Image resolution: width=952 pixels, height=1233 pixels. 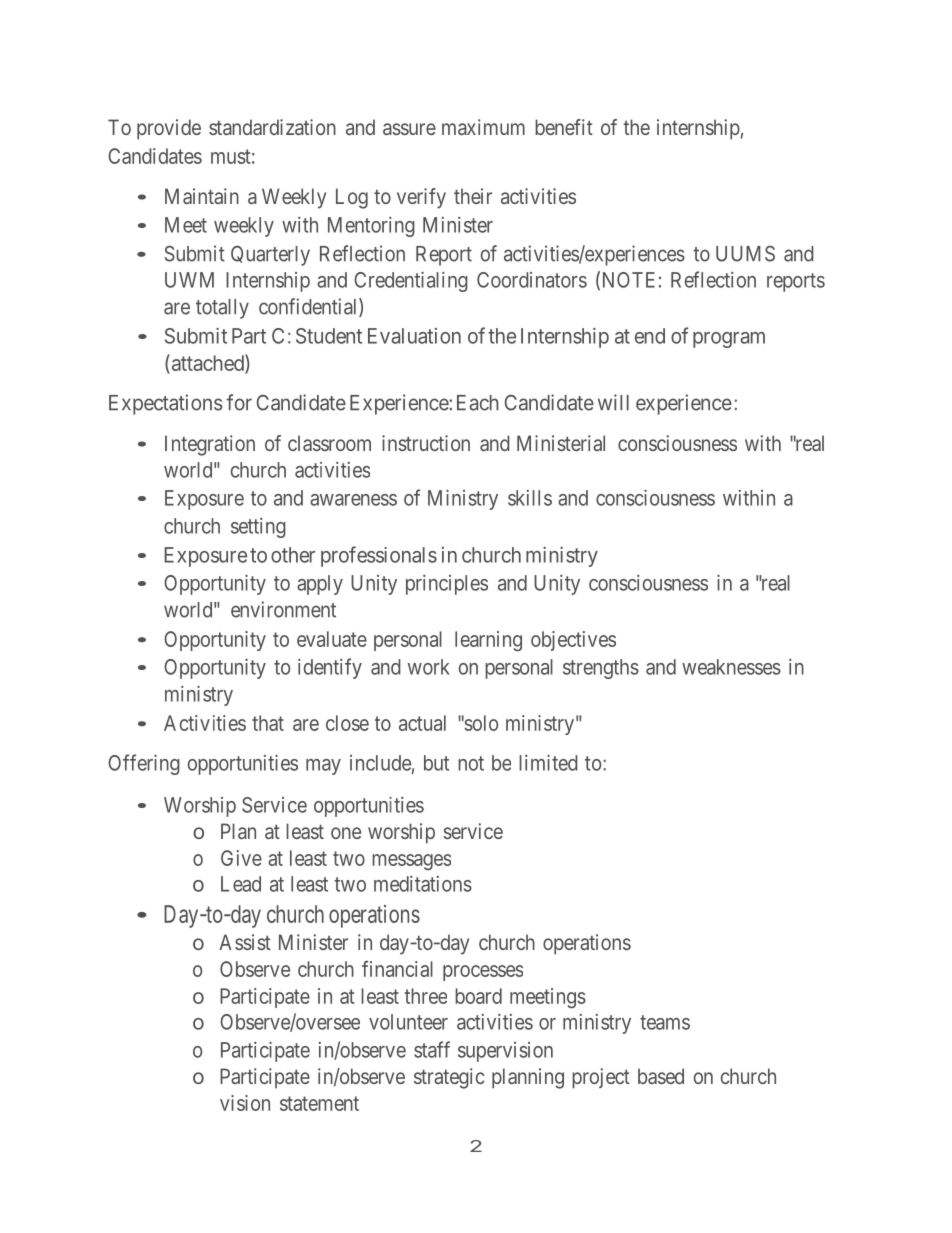 What do you see at coordinates (449, 1078) in the screenshot?
I see `strategic` at bounding box center [449, 1078].
